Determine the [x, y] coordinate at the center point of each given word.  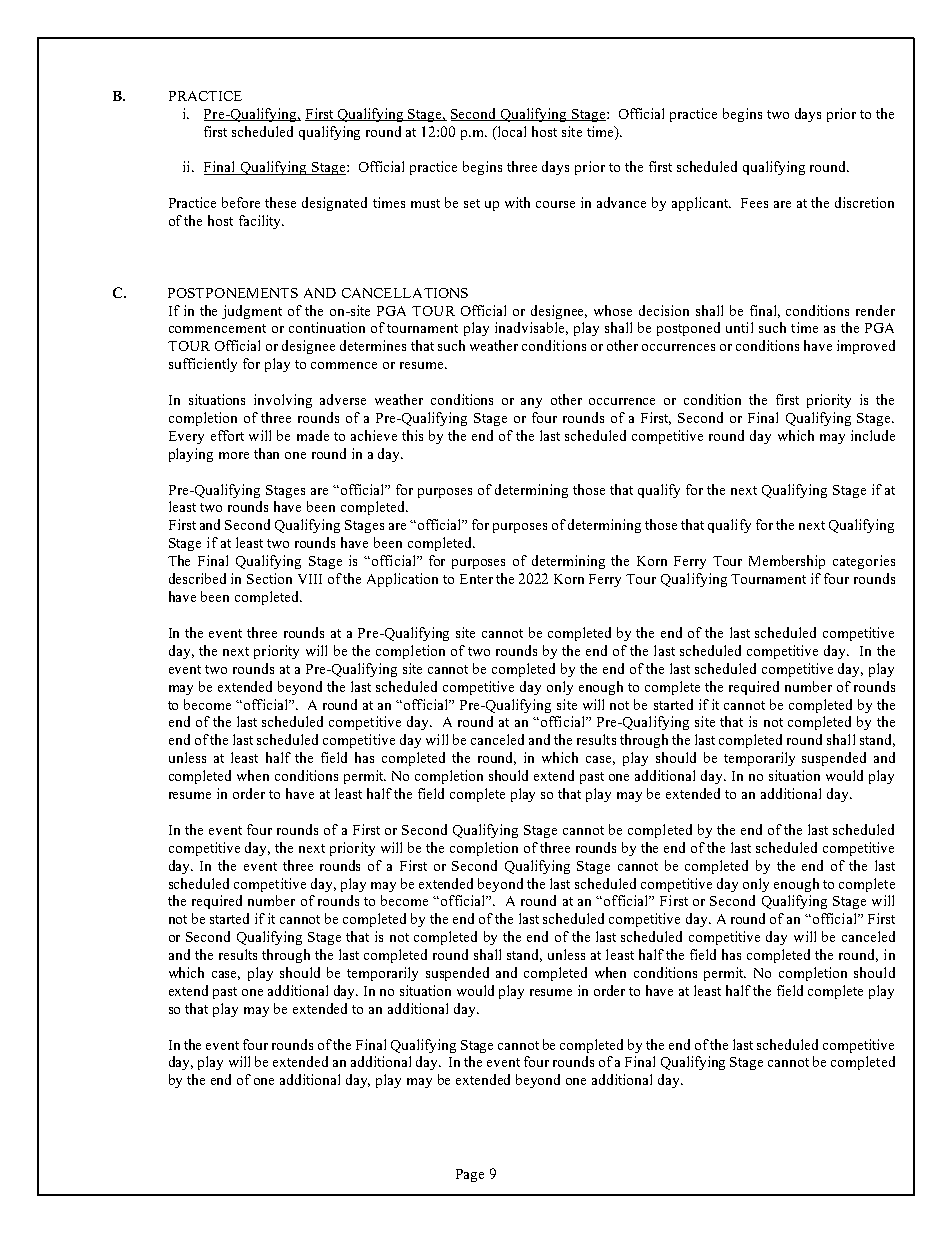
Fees [754, 203]
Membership [787, 562]
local [510, 131]
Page [470, 1175]
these [280, 202]
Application [402, 580]
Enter [476, 579]
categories [864, 562]
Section [269, 578]
